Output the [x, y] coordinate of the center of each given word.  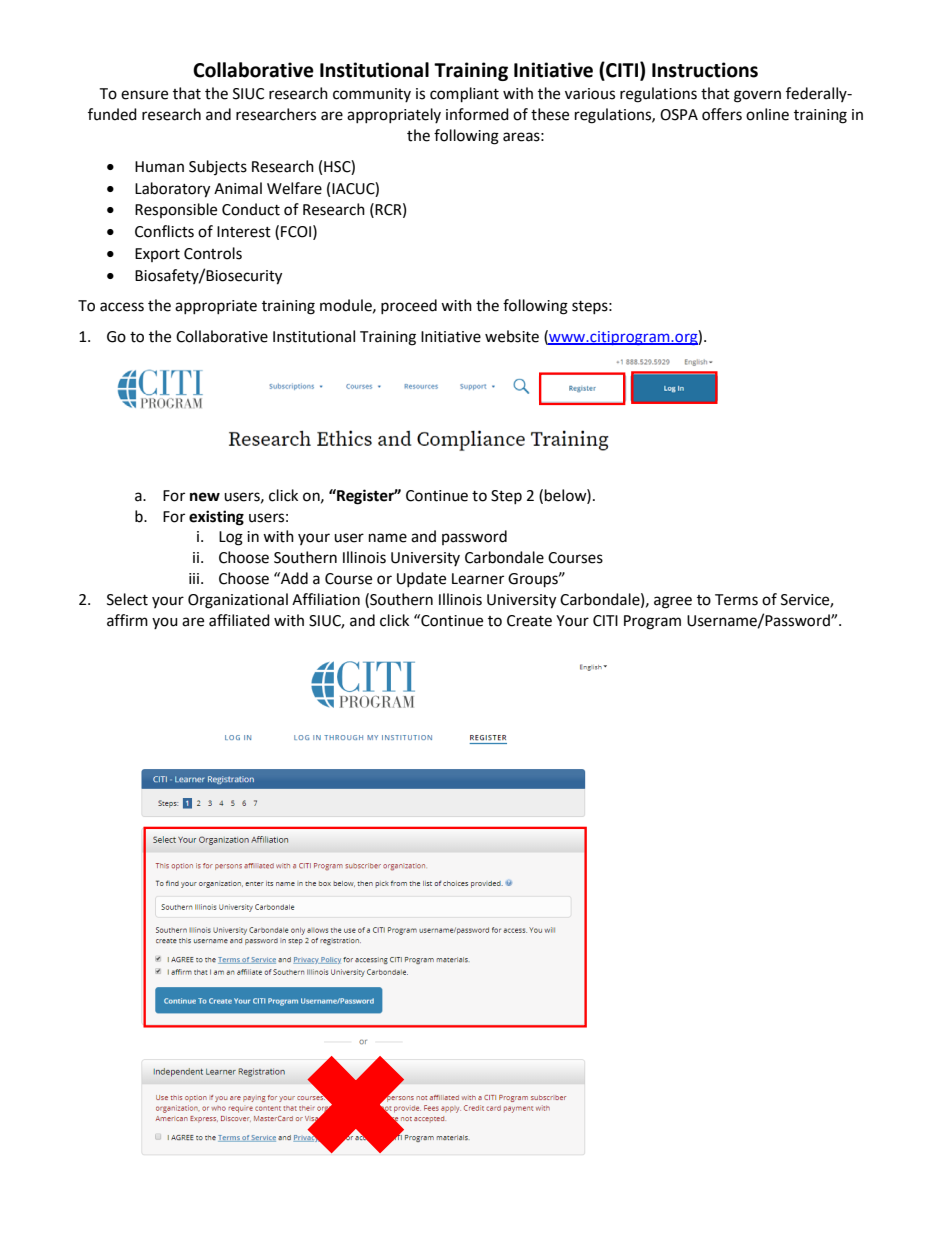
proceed [409, 306]
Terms [736, 600]
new [205, 497]
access [122, 307]
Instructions [705, 70]
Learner [478, 579]
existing [216, 518]
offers [722, 114]
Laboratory [172, 190]
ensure [144, 95]
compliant [464, 95]
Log [231, 538]
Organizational [238, 601]
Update [421, 579]
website [512, 336]
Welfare [294, 188]
